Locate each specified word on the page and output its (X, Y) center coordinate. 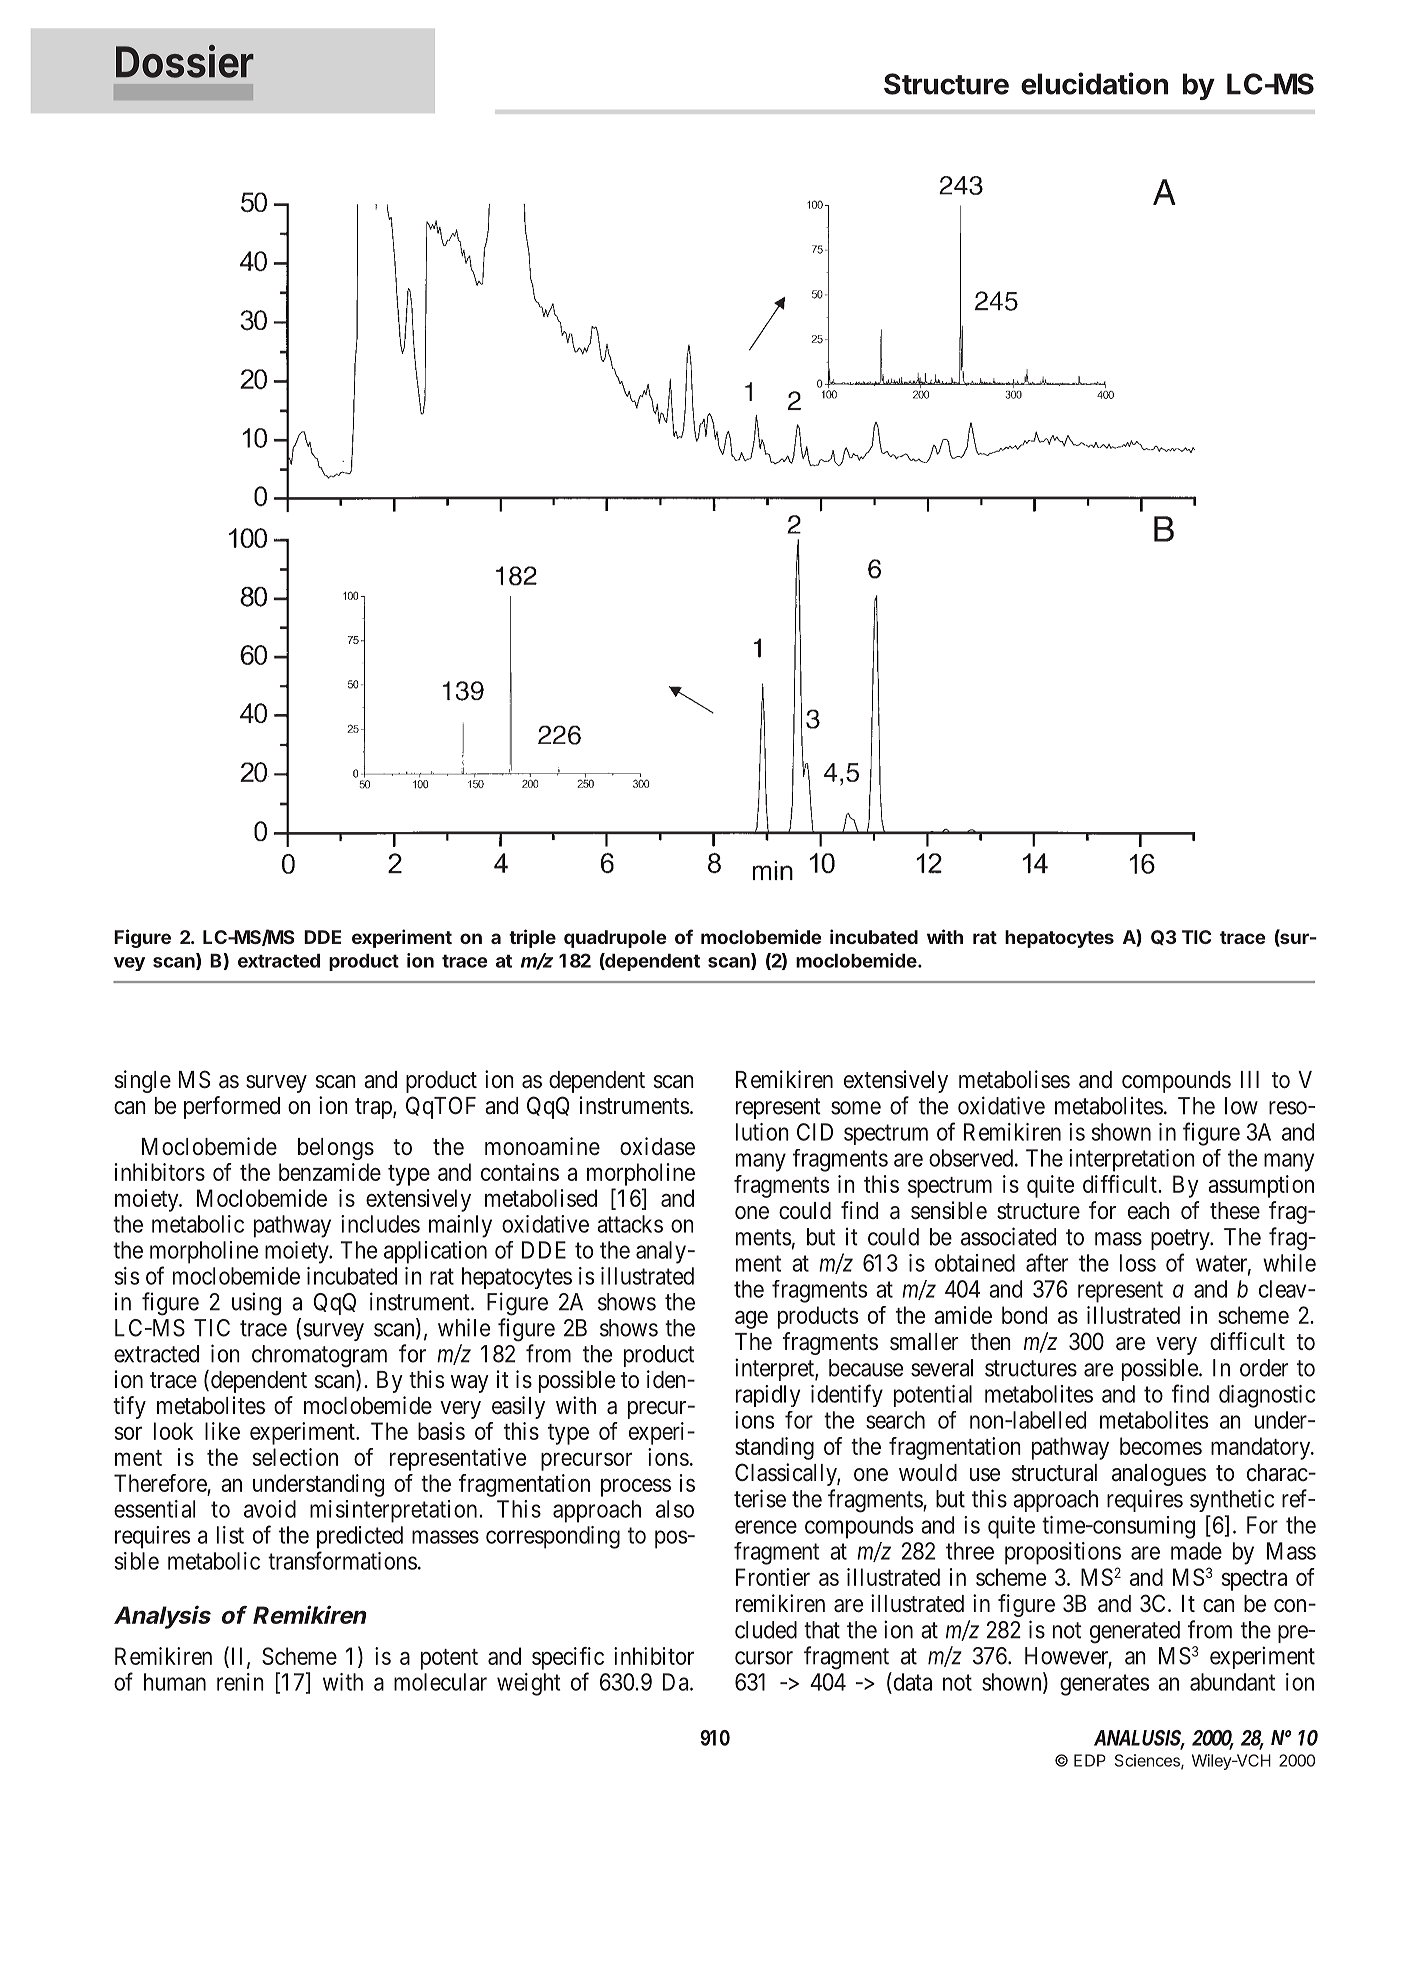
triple (532, 938)
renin (240, 1682)
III (1250, 1079)
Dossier (185, 61)
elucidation (1094, 83)
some (856, 1108)
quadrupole (615, 939)
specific (568, 1658)
